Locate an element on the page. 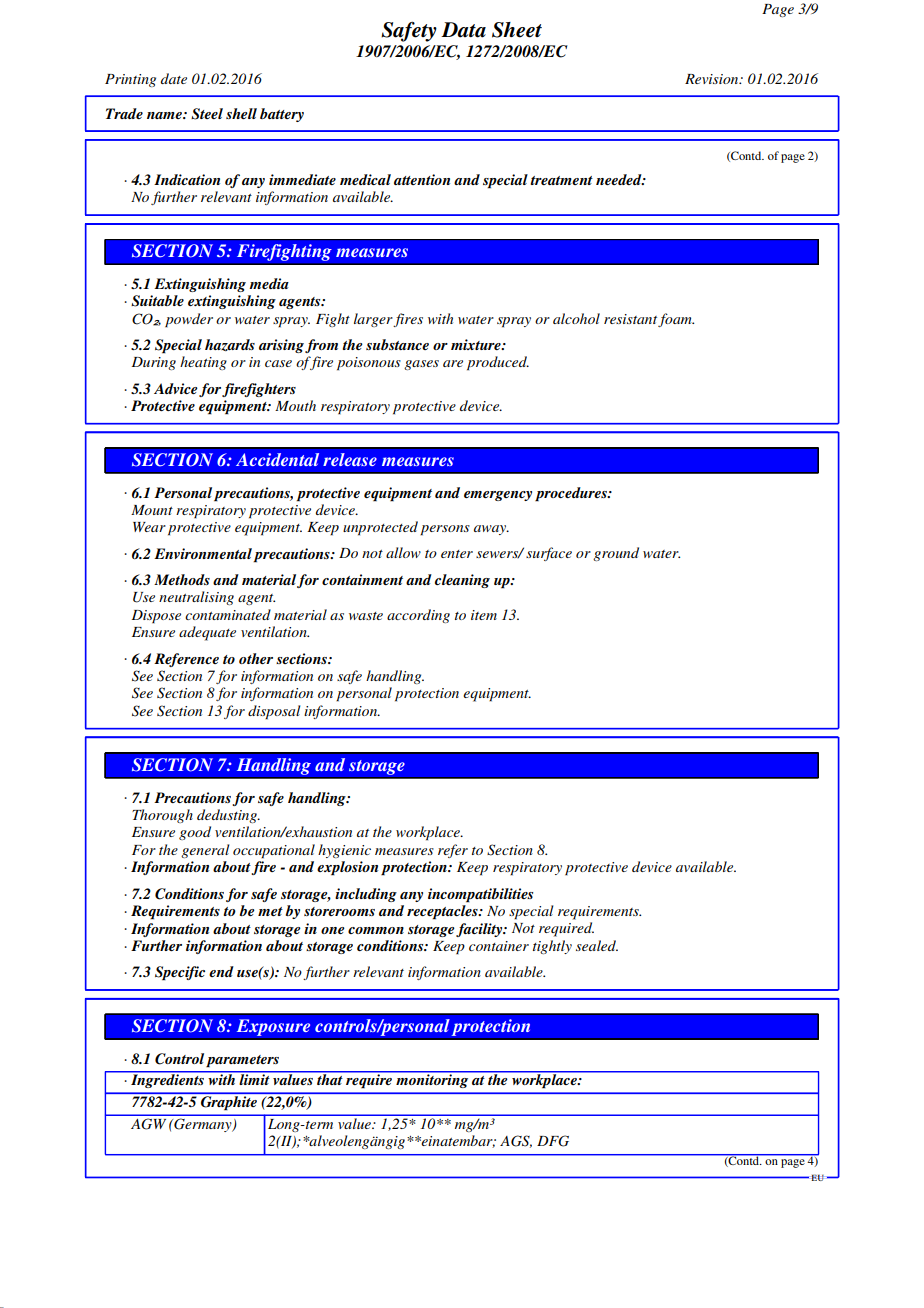 This document has width=924, height=1308. resistant is located at coordinates (630, 319).
